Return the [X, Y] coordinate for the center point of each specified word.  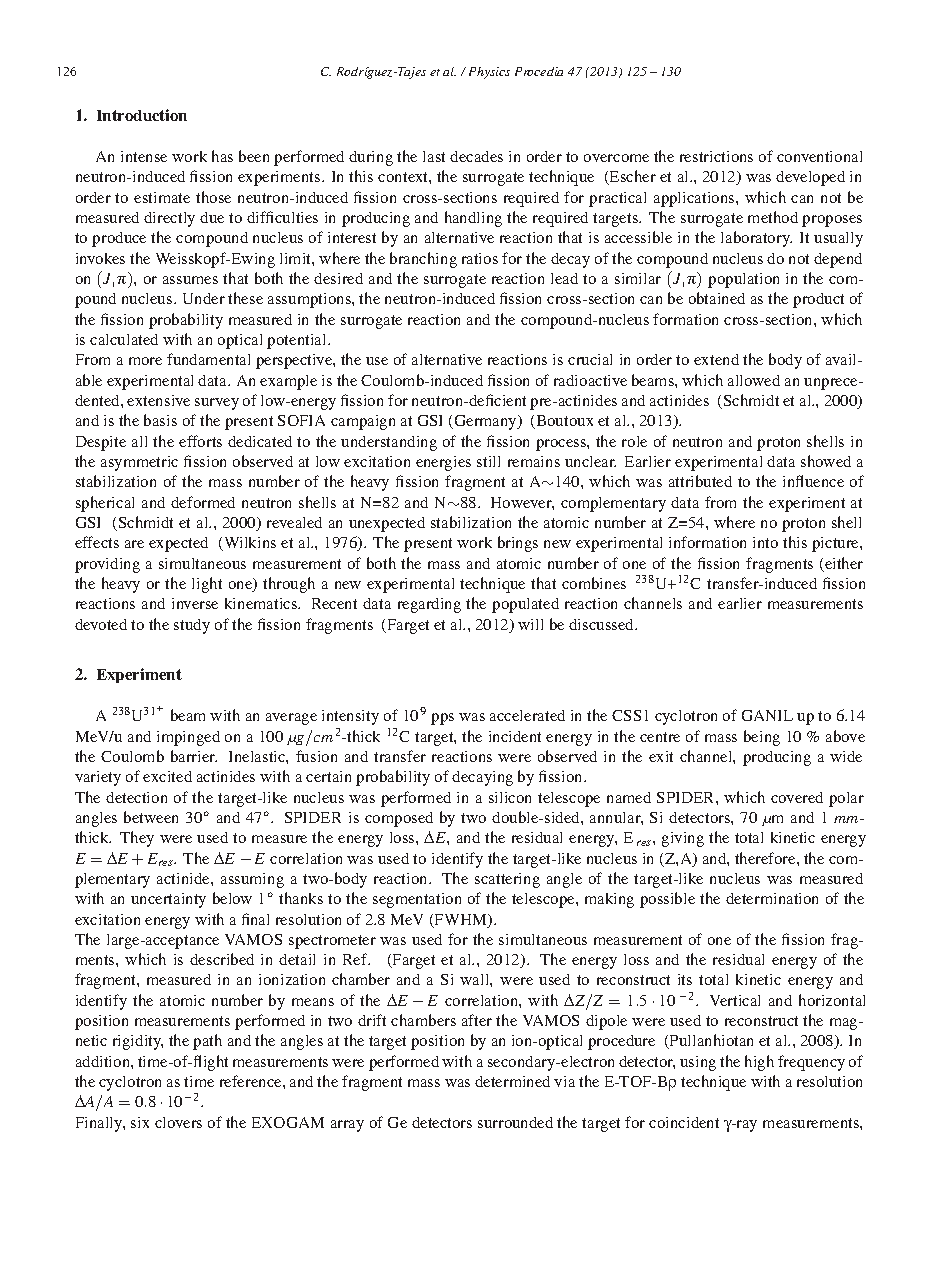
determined [512, 1081]
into [765, 542]
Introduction [142, 115]
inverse [195, 603]
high [759, 1063]
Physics [489, 73]
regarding [429, 605]
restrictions [716, 156]
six [140, 1122]
